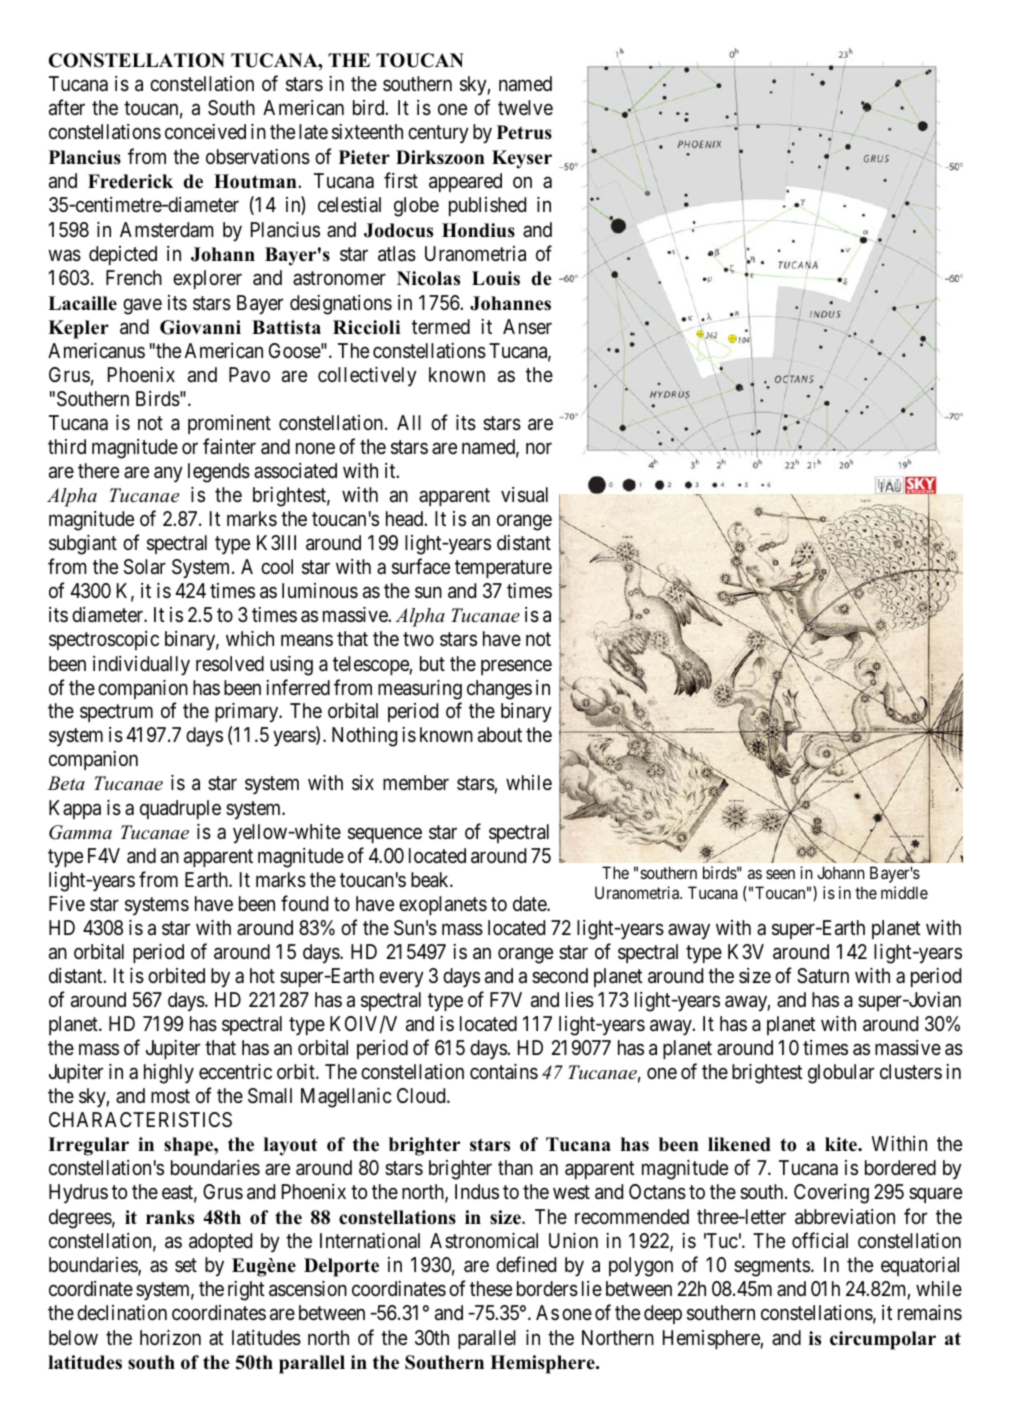  I want to click on Petrus, so click(524, 132).
